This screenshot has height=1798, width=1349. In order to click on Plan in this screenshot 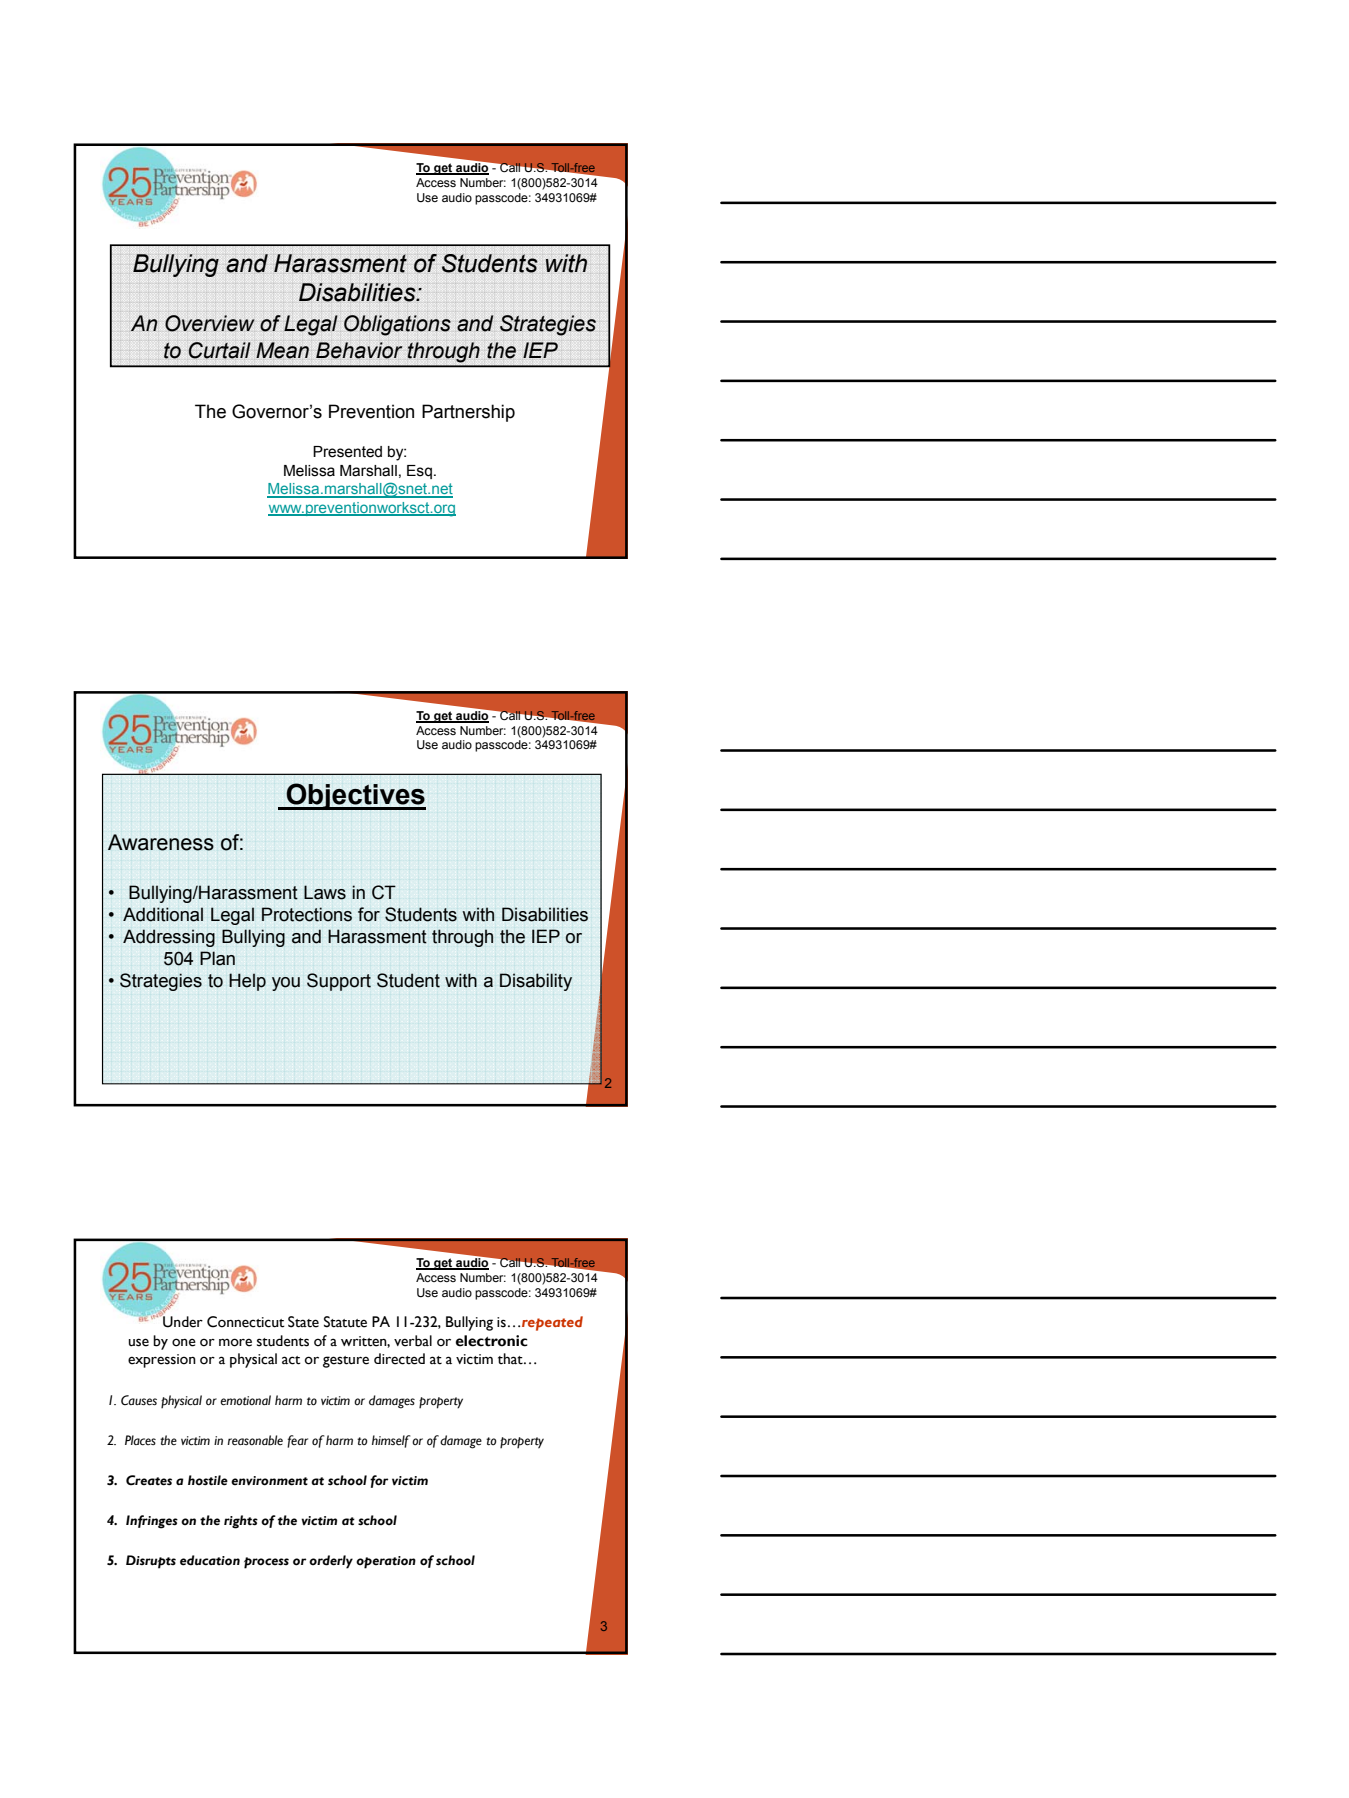, I will do `click(217, 958)`.
